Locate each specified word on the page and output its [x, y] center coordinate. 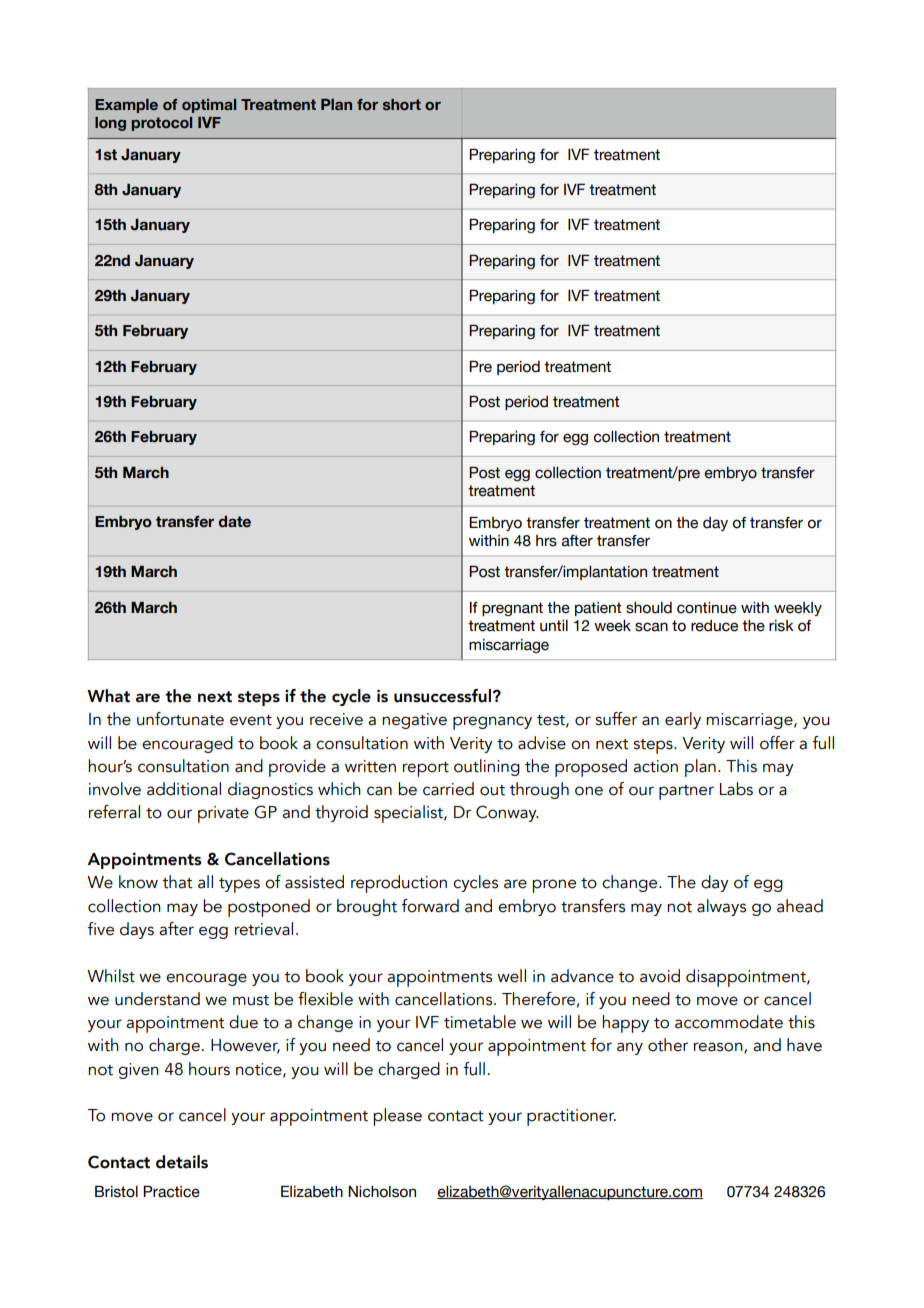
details [182, 1162]
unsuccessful [442, 696]
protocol [162, 124]
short [402, 104]
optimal [209, 106]
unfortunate [180, 719]
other [668, 1045]
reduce [714, 626]
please [397, 1117]
